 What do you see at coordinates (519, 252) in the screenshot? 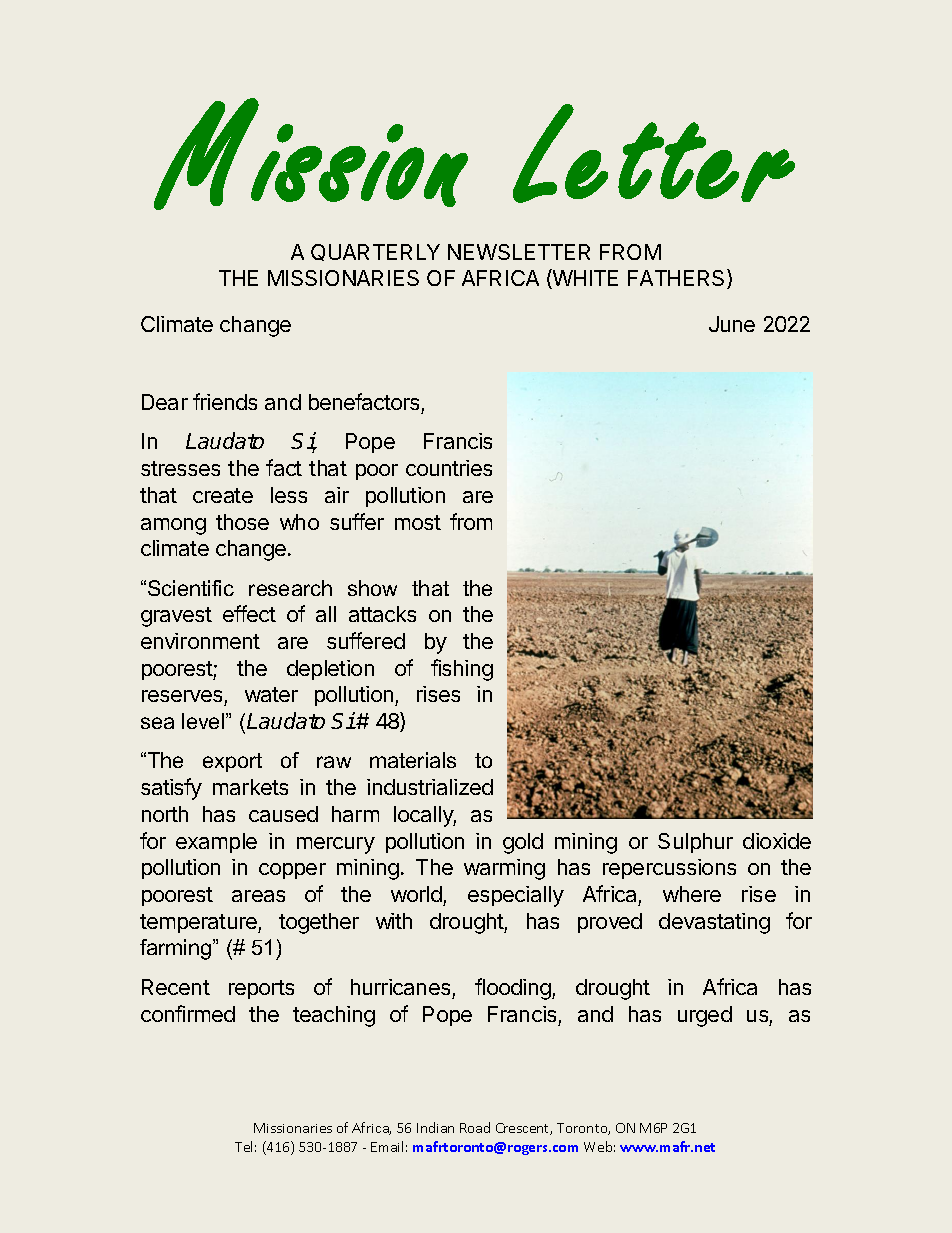
I see `NEWSLETTER` at bounding box center [519, 252].
